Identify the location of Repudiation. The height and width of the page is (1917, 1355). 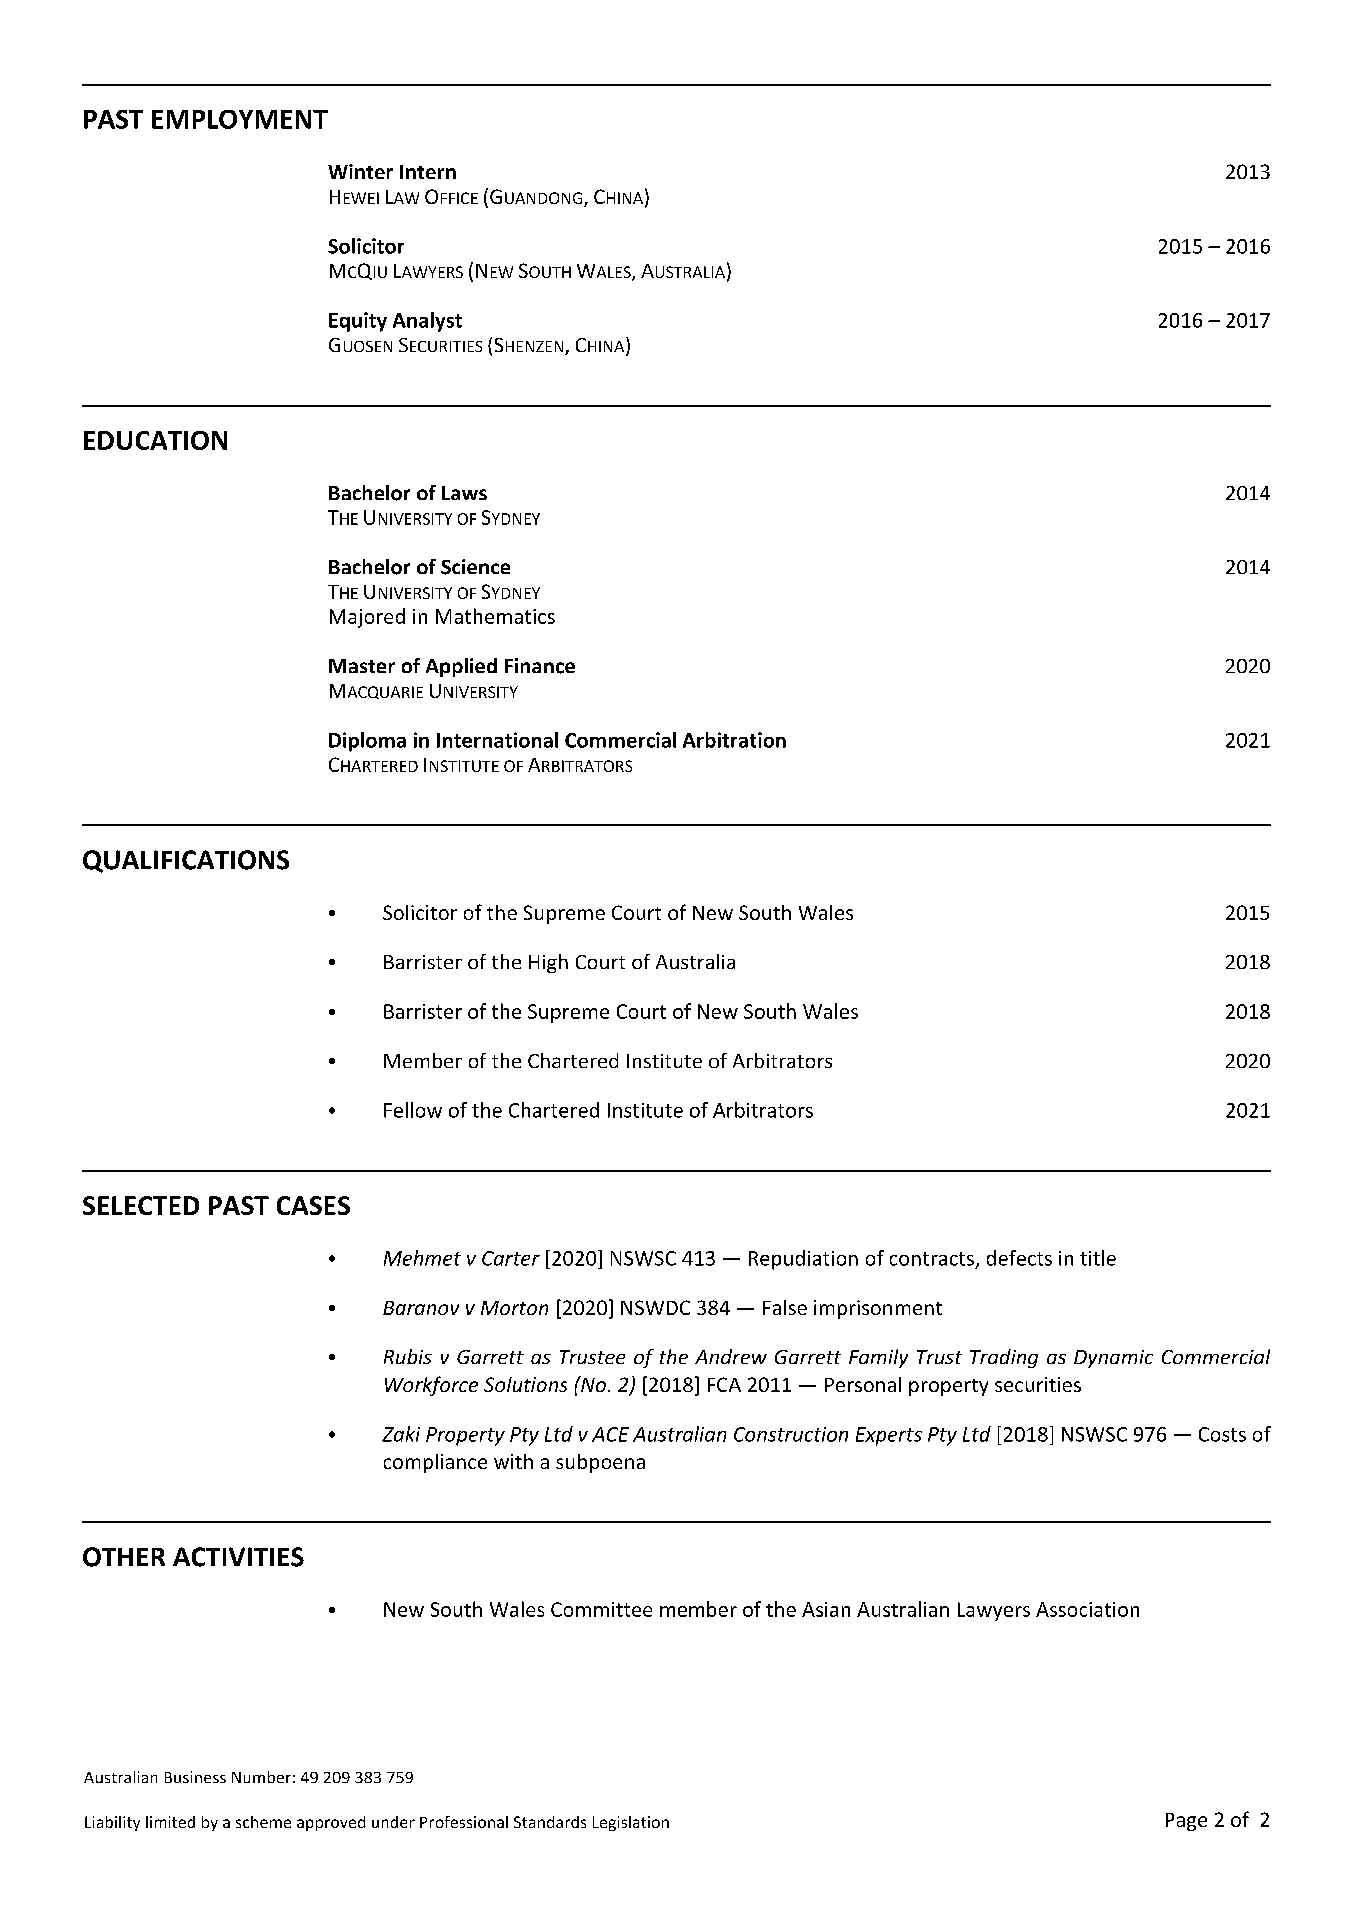
(803, 1260).
